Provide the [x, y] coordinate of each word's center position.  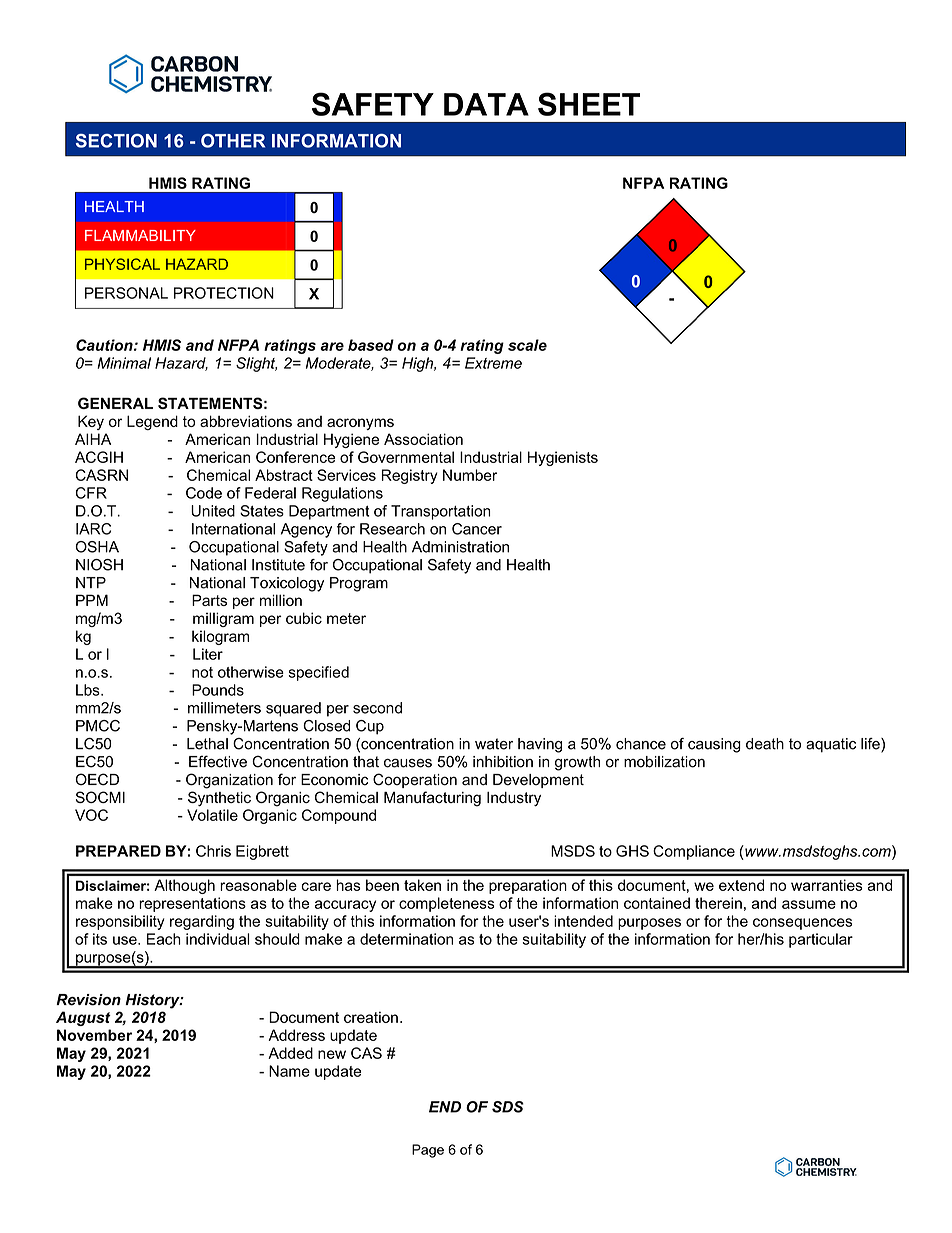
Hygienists [563, 458]
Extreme [493, 363]
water [494, 744]
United [213, 511]
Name [289, 1071]
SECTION [116, 141]
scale [527, 345]
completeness [447, 904]
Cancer [477, 529]
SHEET [589, 104]
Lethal [207, 744]
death [765, 744]
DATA [486, 104]
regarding [202, 922]
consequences [802, 924]
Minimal [124, 363]
